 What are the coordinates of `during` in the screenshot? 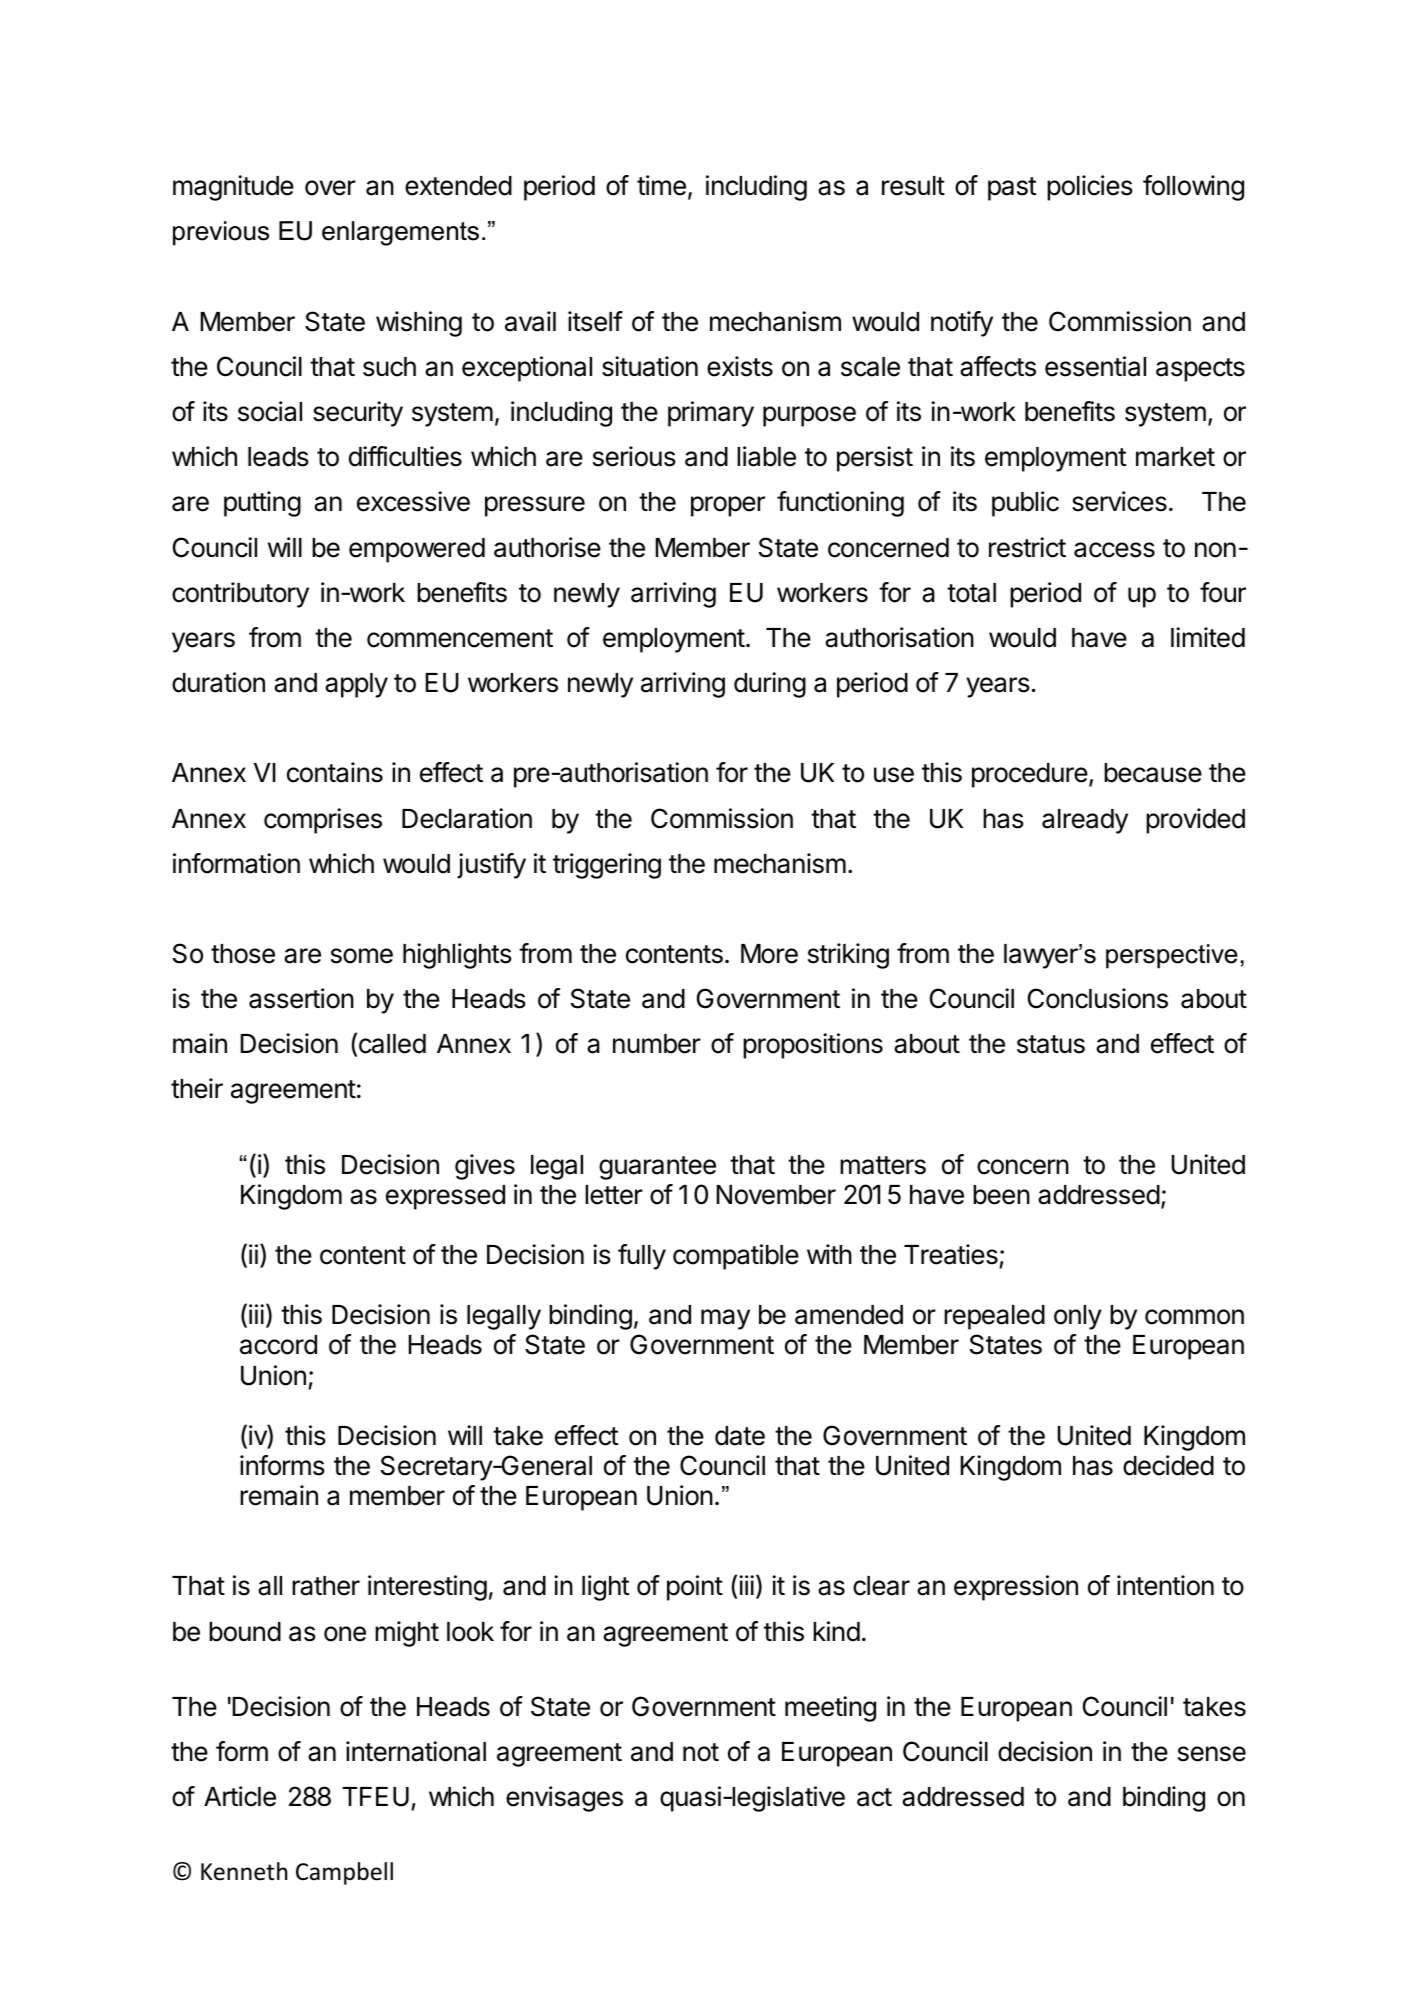 It's located at (770, 685).
